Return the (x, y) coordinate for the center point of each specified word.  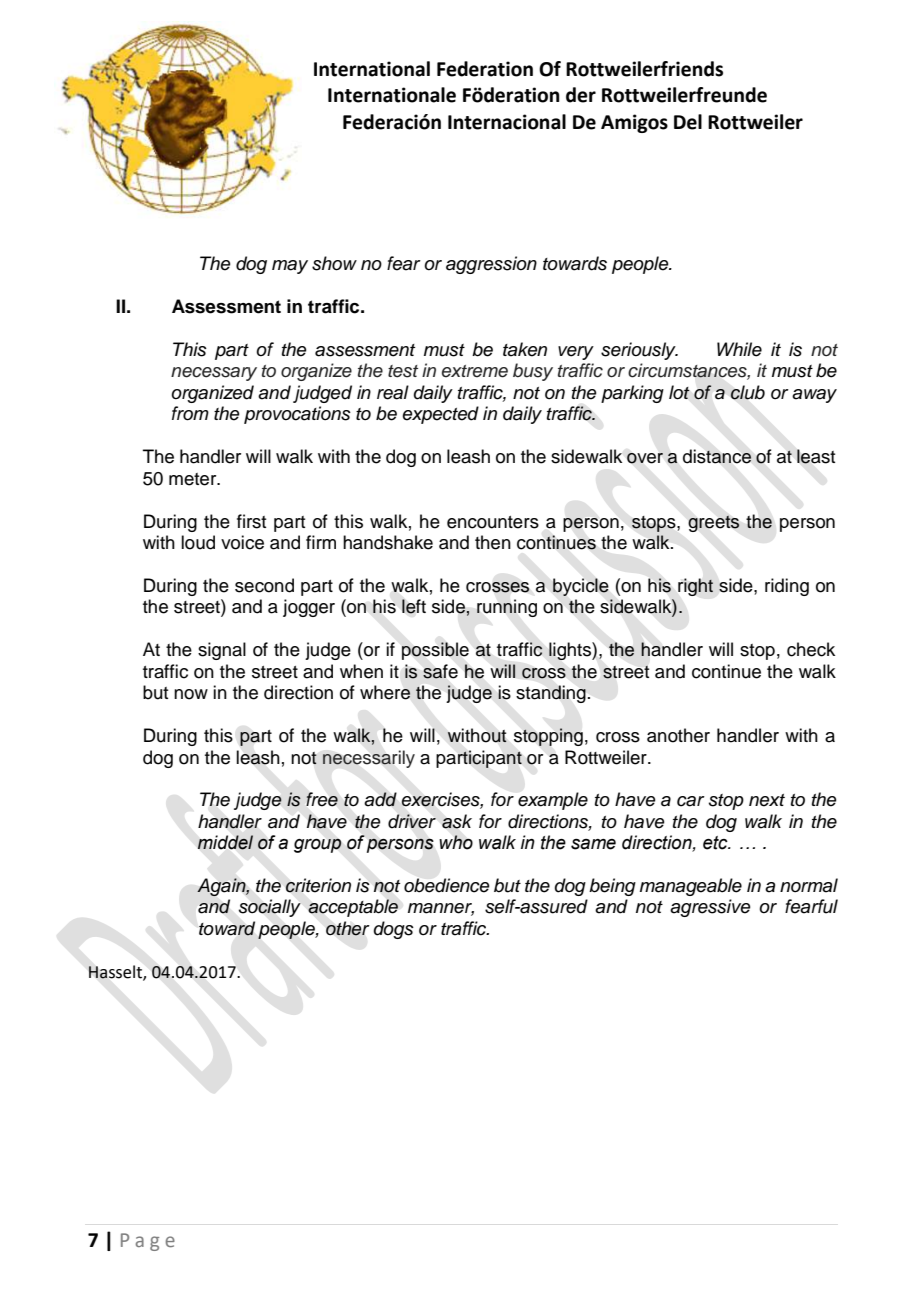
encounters (493, 522)
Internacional (507, 122)
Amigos (634, 123)
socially (270, 908)
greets (714, 523)
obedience (447, 885)
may (290, 267)
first (251, 521)
